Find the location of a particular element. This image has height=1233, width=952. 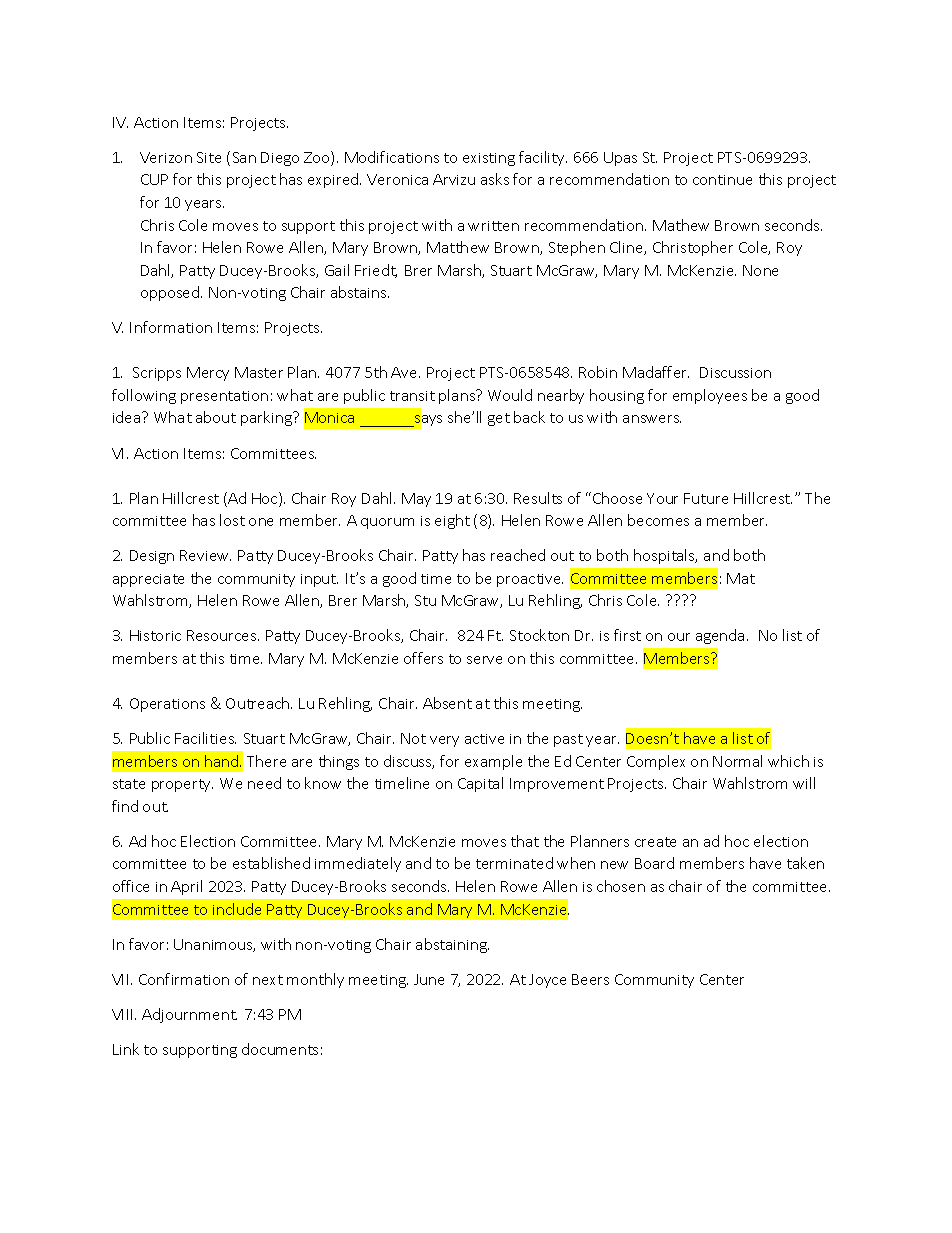

Site is located at coordinates (209, 157).
